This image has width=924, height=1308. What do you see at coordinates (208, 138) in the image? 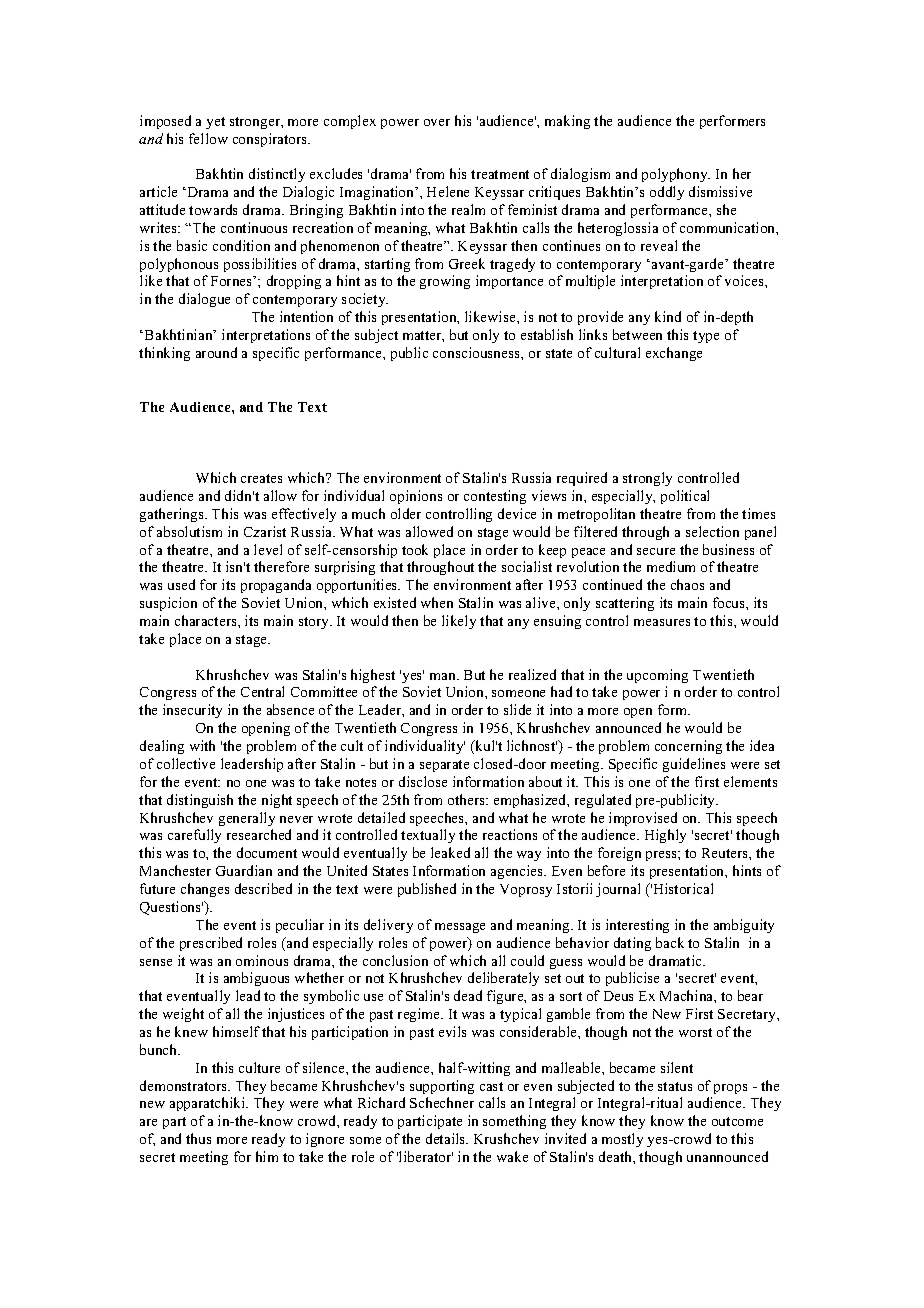
I see `fellow` at bounding box center [208, 138].
